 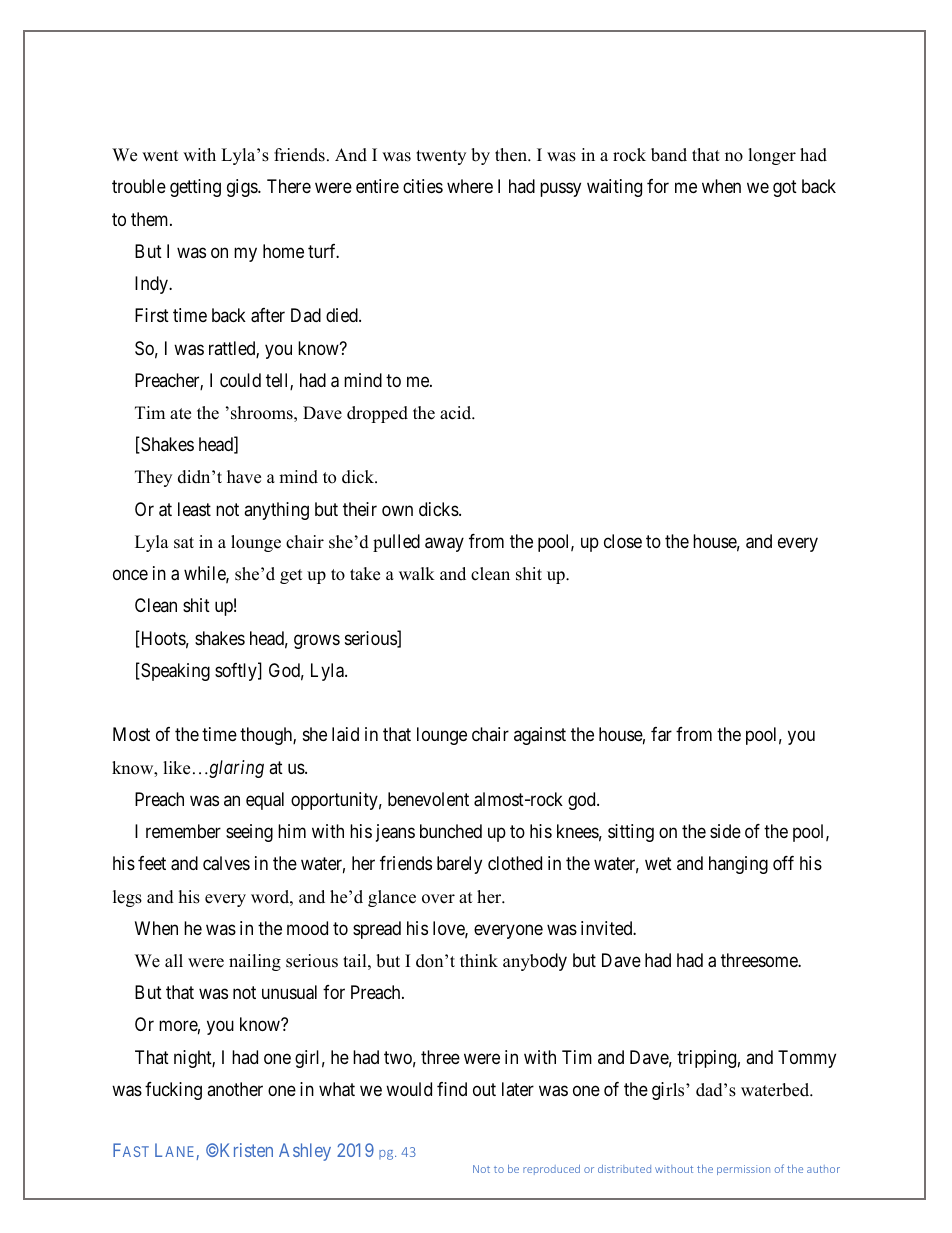 I want to click on getting, so click(x=195, y=188).
